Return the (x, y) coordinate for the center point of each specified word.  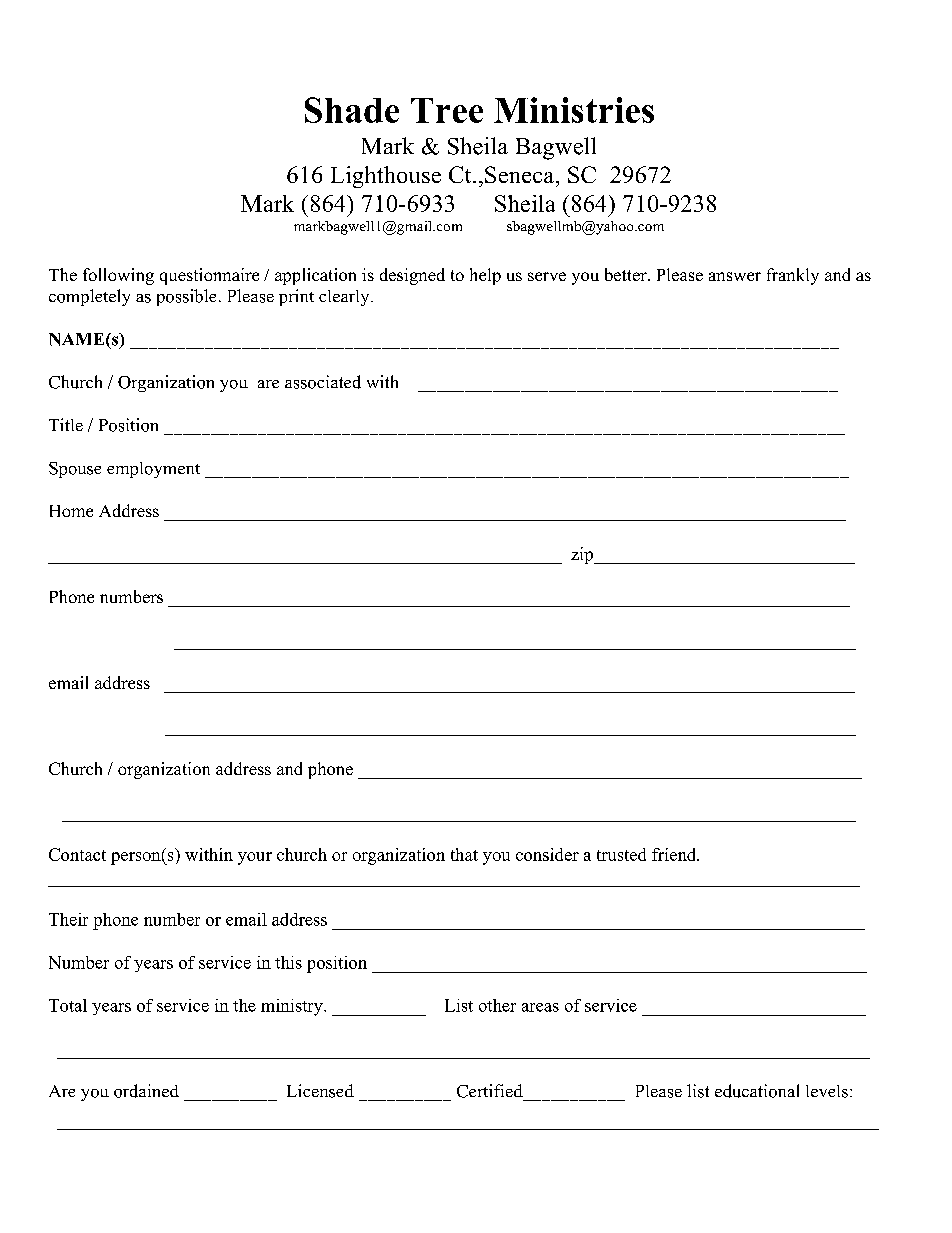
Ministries (574, 110)
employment (153, 470)
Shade (352, 110)
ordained (146, 1091)
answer (735, 276)
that (464, 854)
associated (323, 382)
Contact (77, 854)
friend (675, 854)
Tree (447, 110)
